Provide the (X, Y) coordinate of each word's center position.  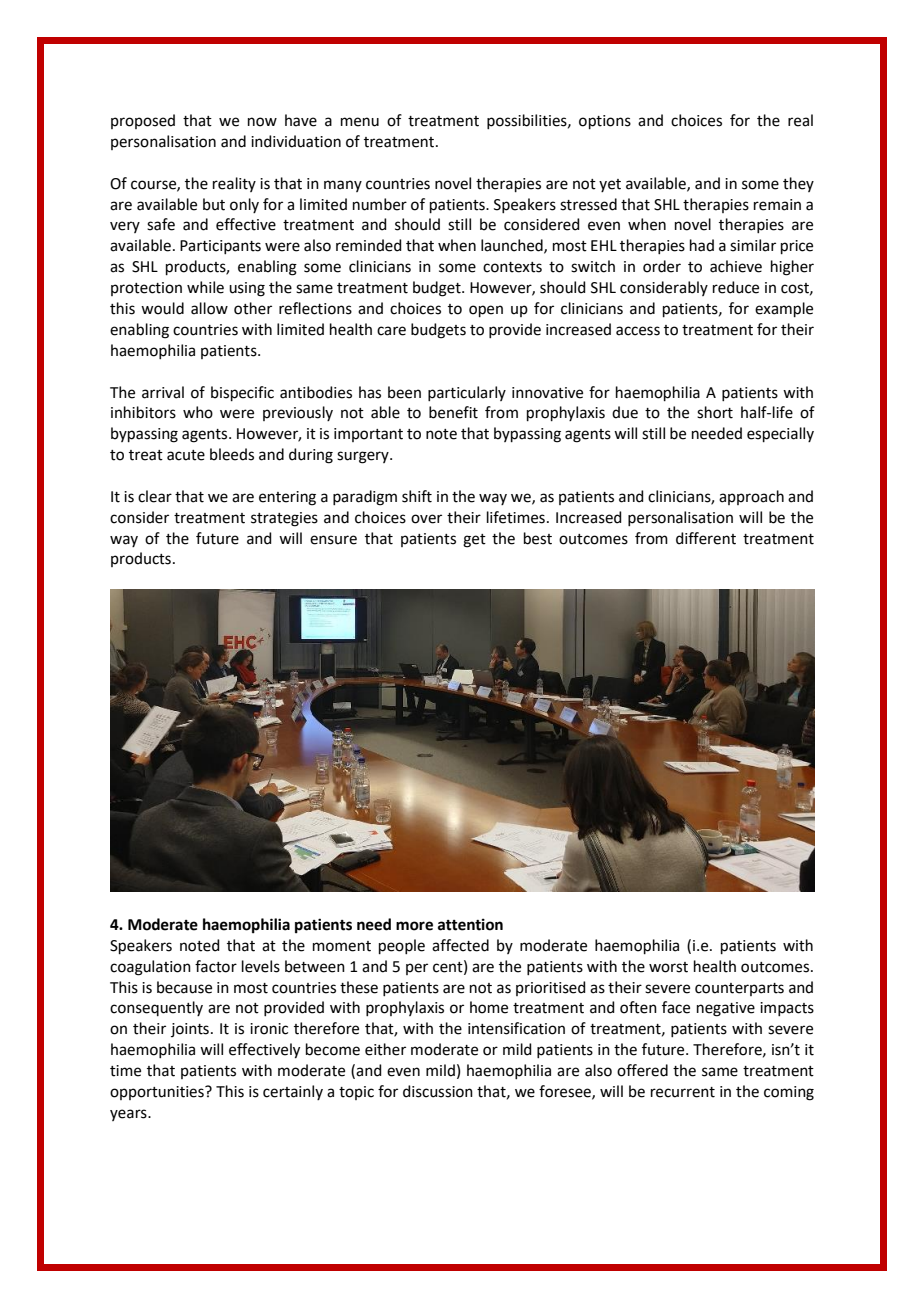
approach (751, 497)
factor (216, 966)
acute (186, 455)
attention (470, 924)
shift (417, 496)
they (798, 184)
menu (360, 122)
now (262, 122)
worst (668, 967)
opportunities (158, 1093)
